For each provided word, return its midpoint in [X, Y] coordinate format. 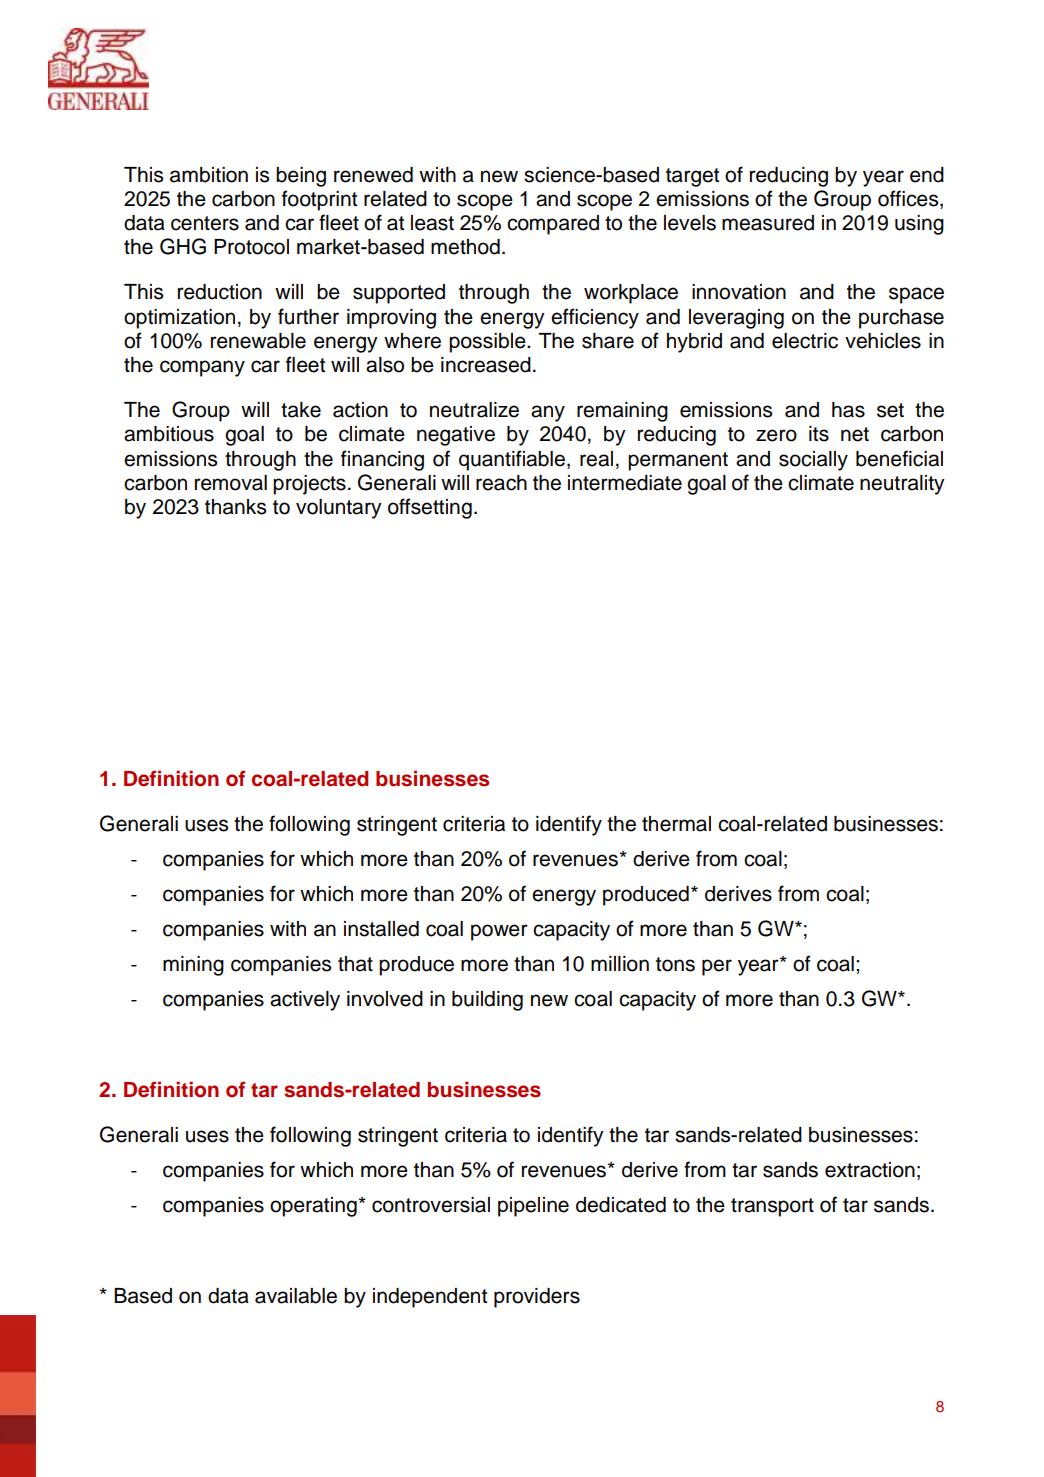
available [296, 1296]
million [620, 964]
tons [675, 964]
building [487, 1001]
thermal [676, 824]
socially [813, 461]
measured [768, 223]
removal [231, 483]
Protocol [251, 247]
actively [305, 1001]
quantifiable [512, 460]
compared [553, 225]
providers [537, 1298]
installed [381, 929]
